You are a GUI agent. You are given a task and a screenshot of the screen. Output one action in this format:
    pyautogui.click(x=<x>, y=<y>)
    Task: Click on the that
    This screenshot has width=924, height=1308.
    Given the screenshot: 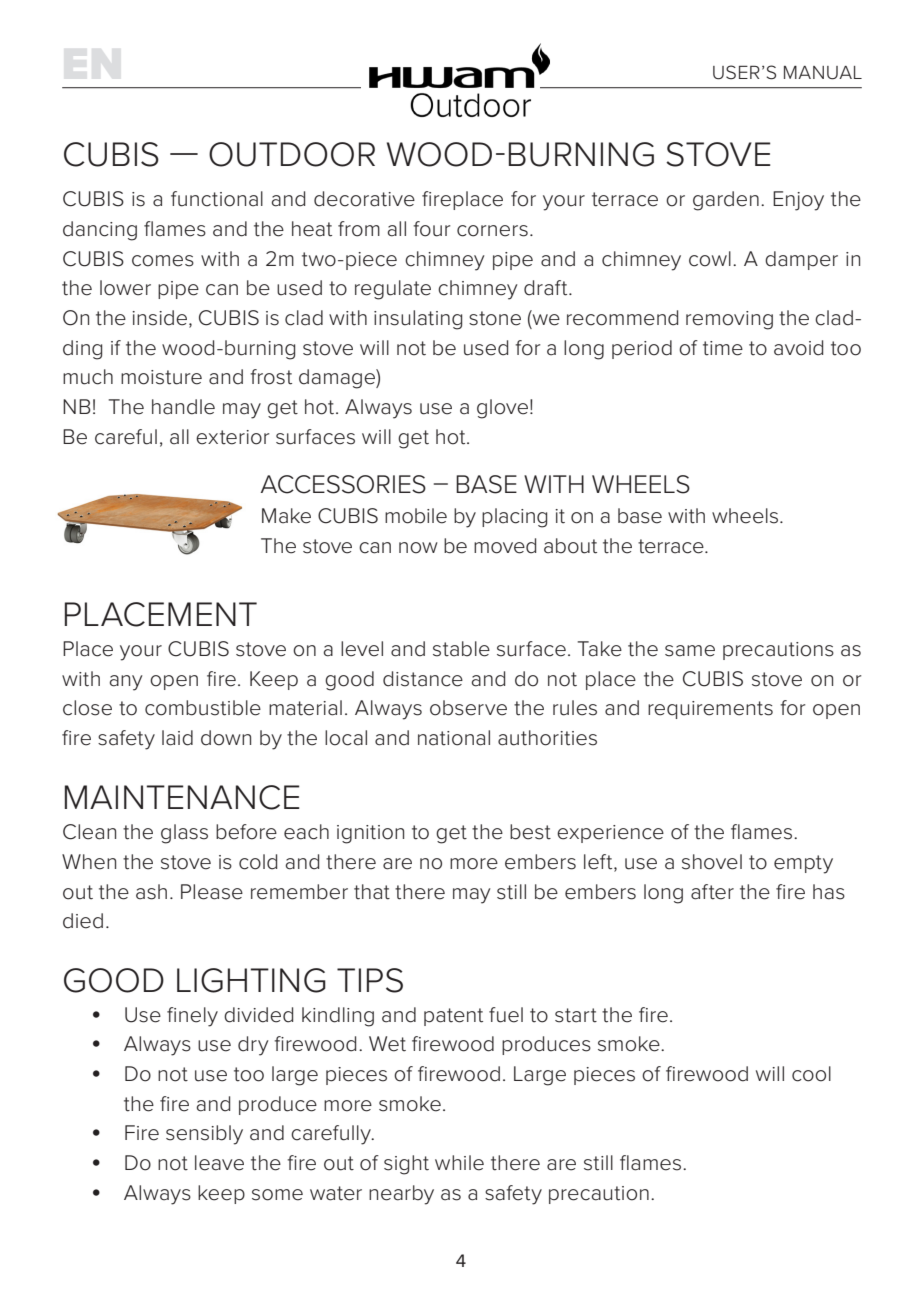 What is the action you would take?
    pyautogui.click(x=372, y=892)
